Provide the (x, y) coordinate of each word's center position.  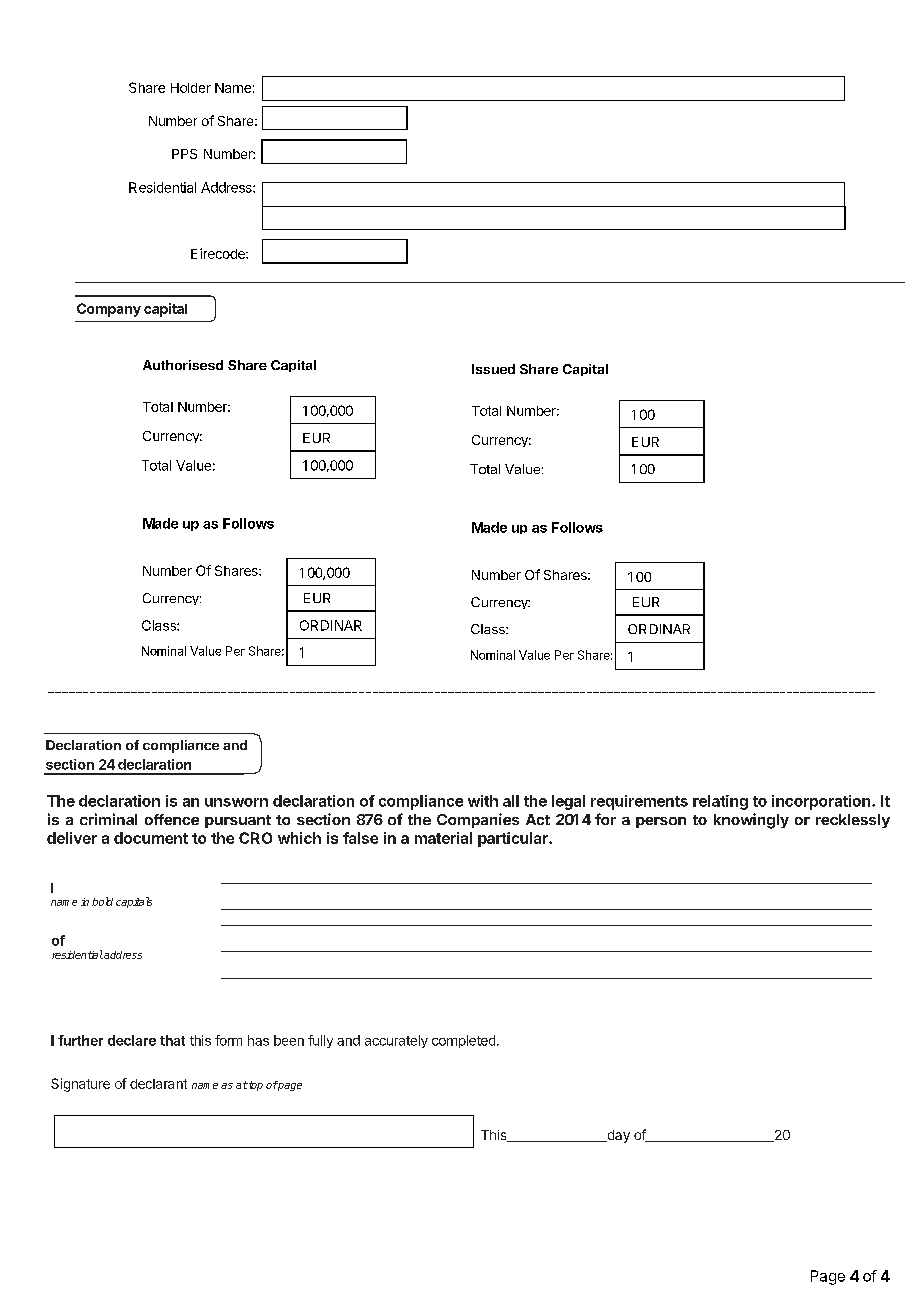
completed (463, 1041)
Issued (493, 369)
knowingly (751, 821)
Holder (191, 88)
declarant (158, 1084)
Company (109, 310)
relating (720, 802)
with (483, 801)
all (511, 801)
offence (172, 819)
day (617, 1136)
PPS (184, 154)
